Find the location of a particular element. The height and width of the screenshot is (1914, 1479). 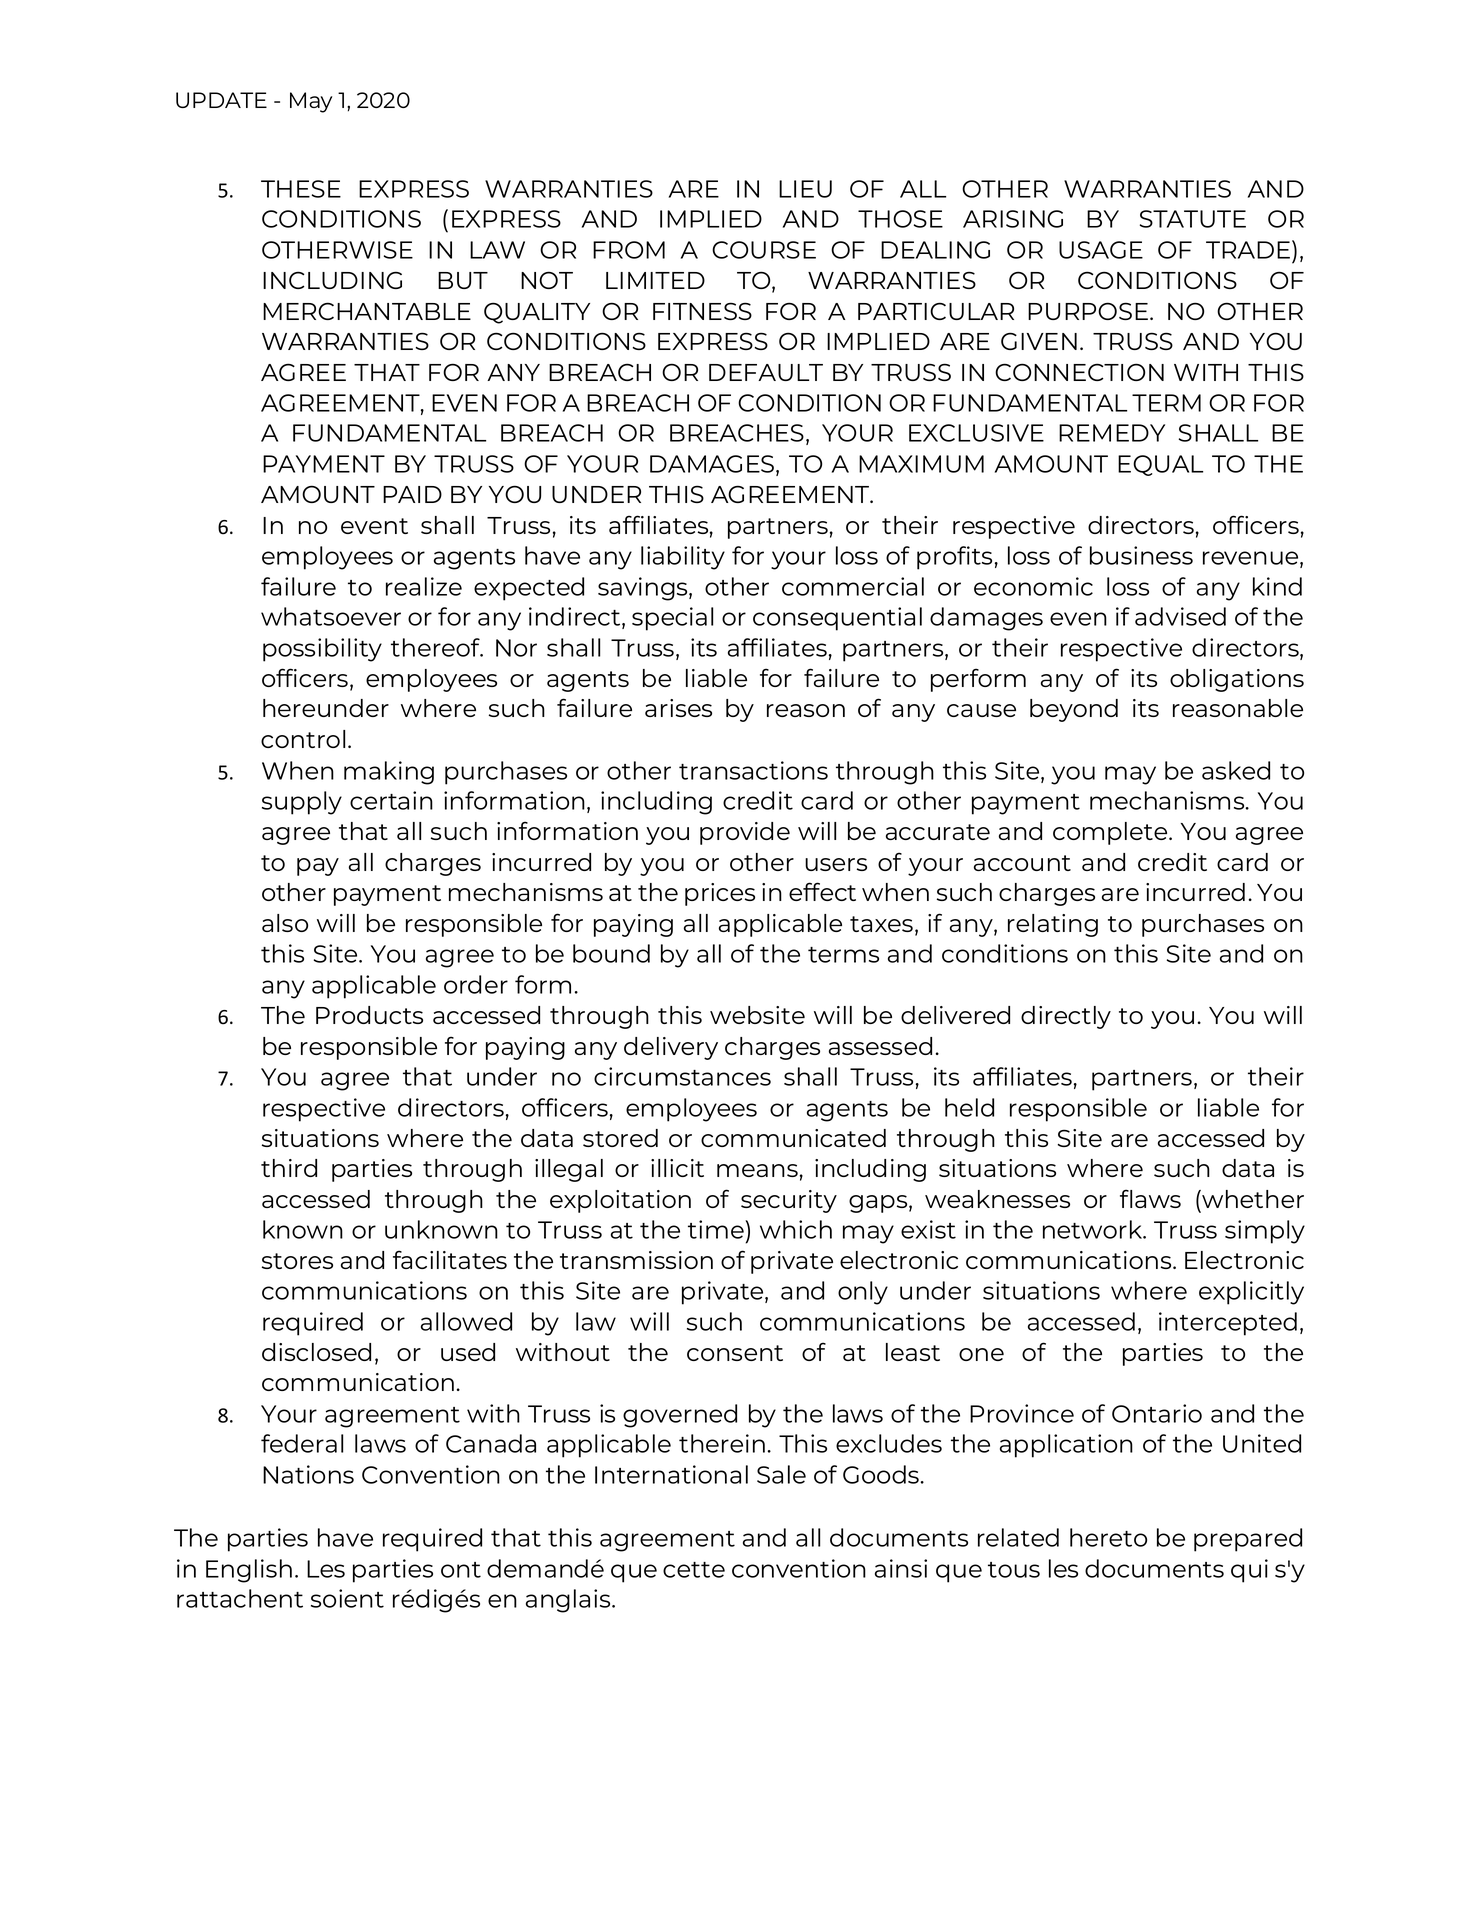

English is located at coordinates (249, 1571).
